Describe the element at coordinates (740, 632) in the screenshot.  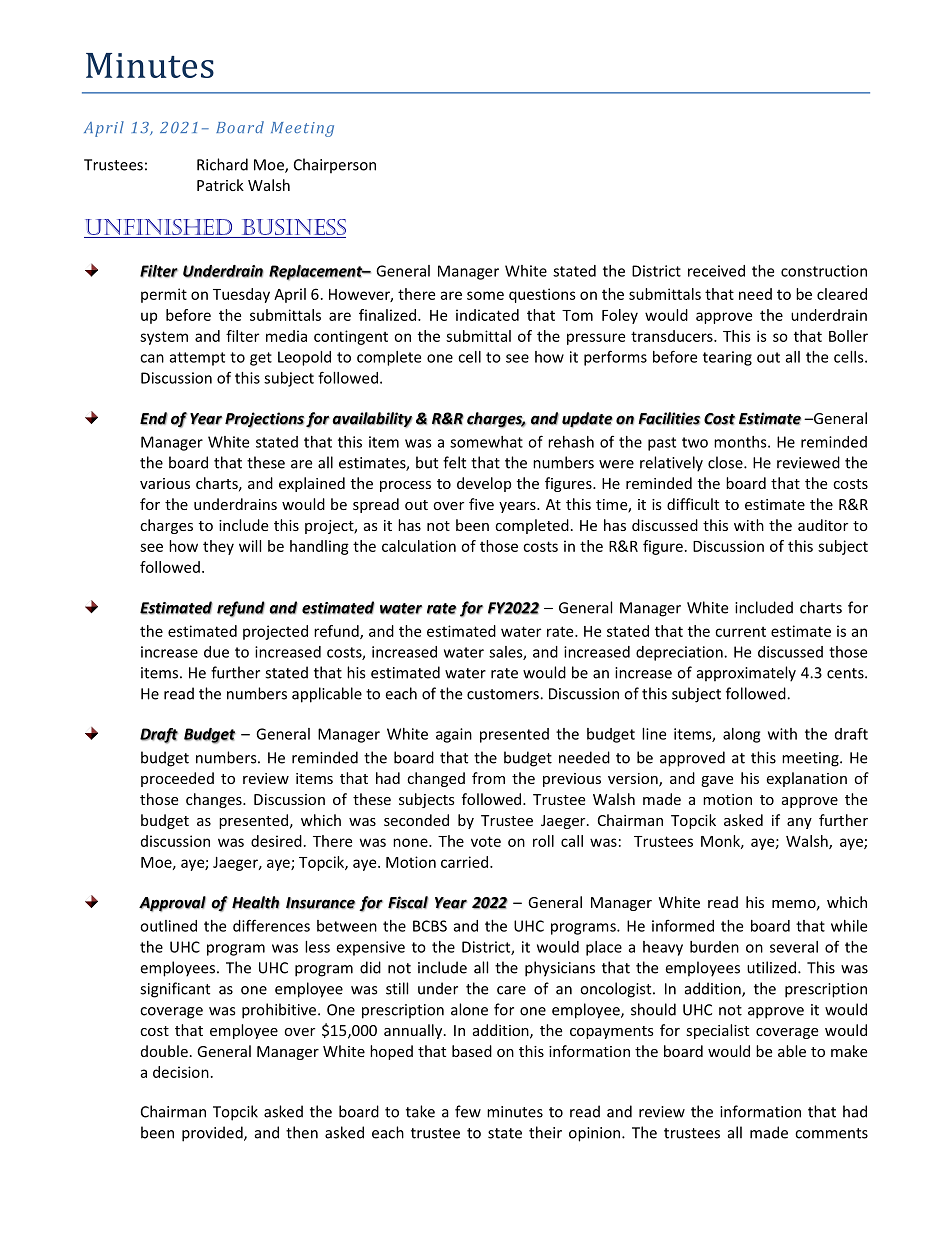
I see `current` at that location.
